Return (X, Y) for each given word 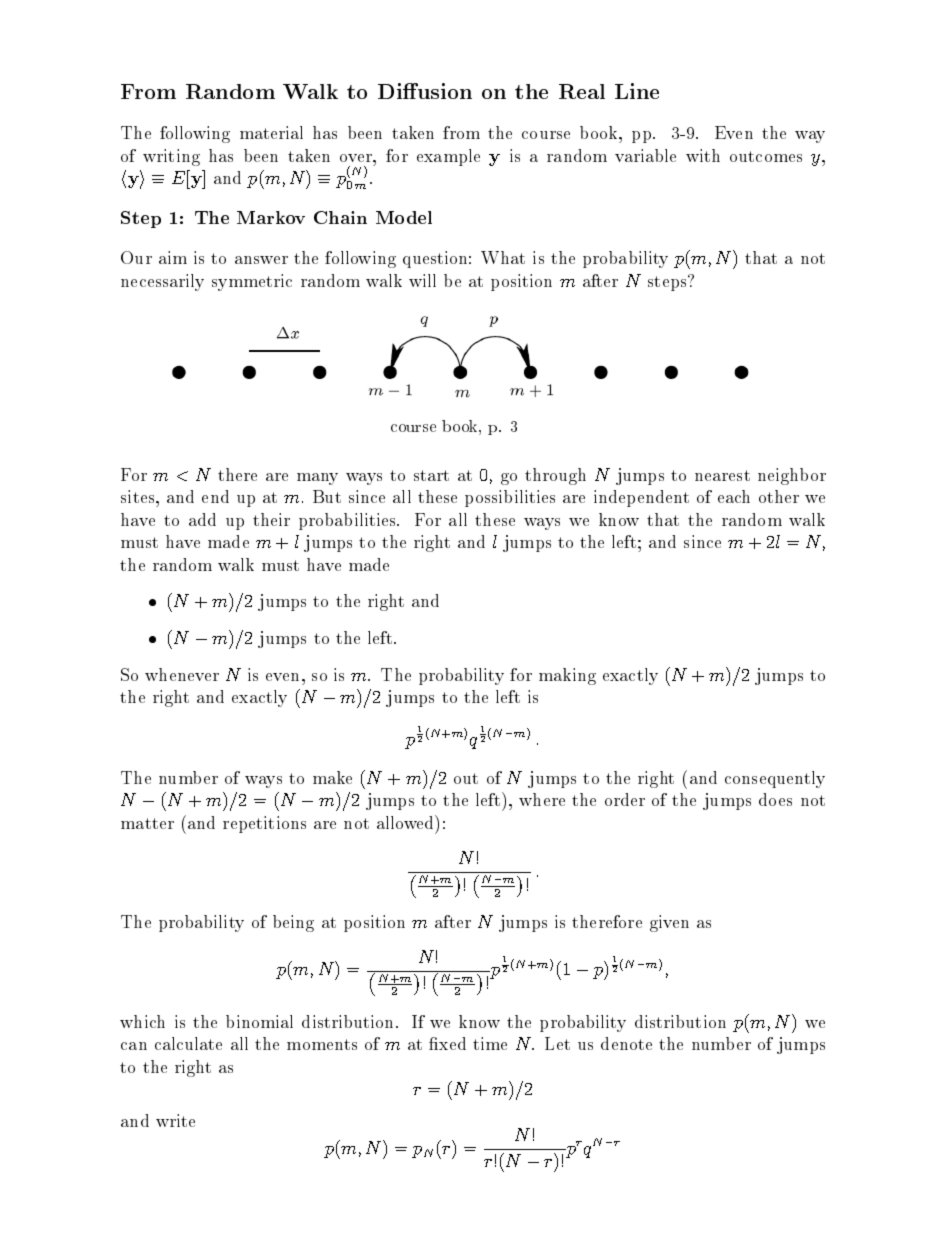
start (431, 475)
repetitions (264, 824)
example (448, 157)
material (271, 132)
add (202, 519)
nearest (722, 475)
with (703, 155)
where (542, 799)
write (175, 1120)
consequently (775, 779)
